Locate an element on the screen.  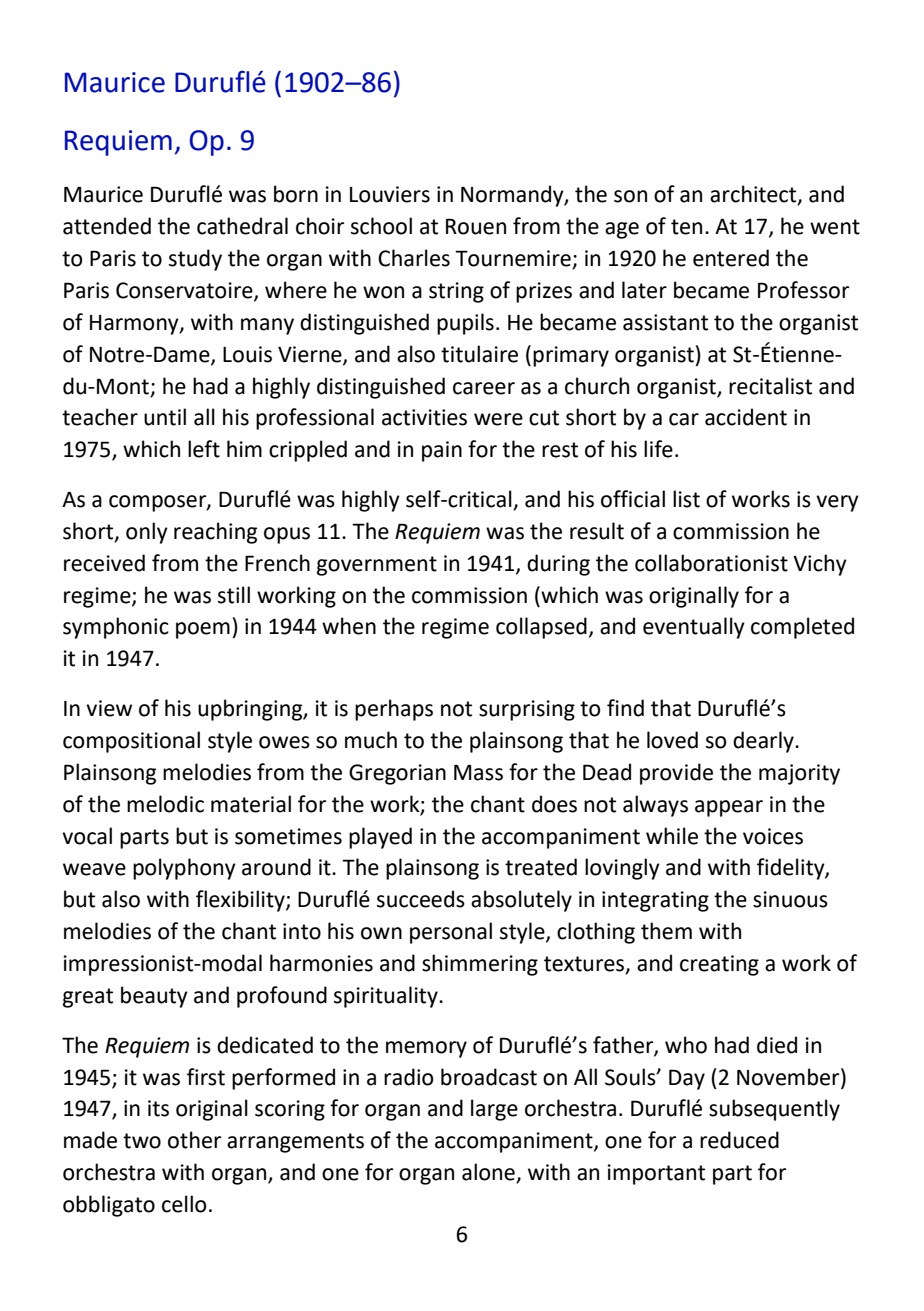
succeeds is located at coordinates (421, 899).
